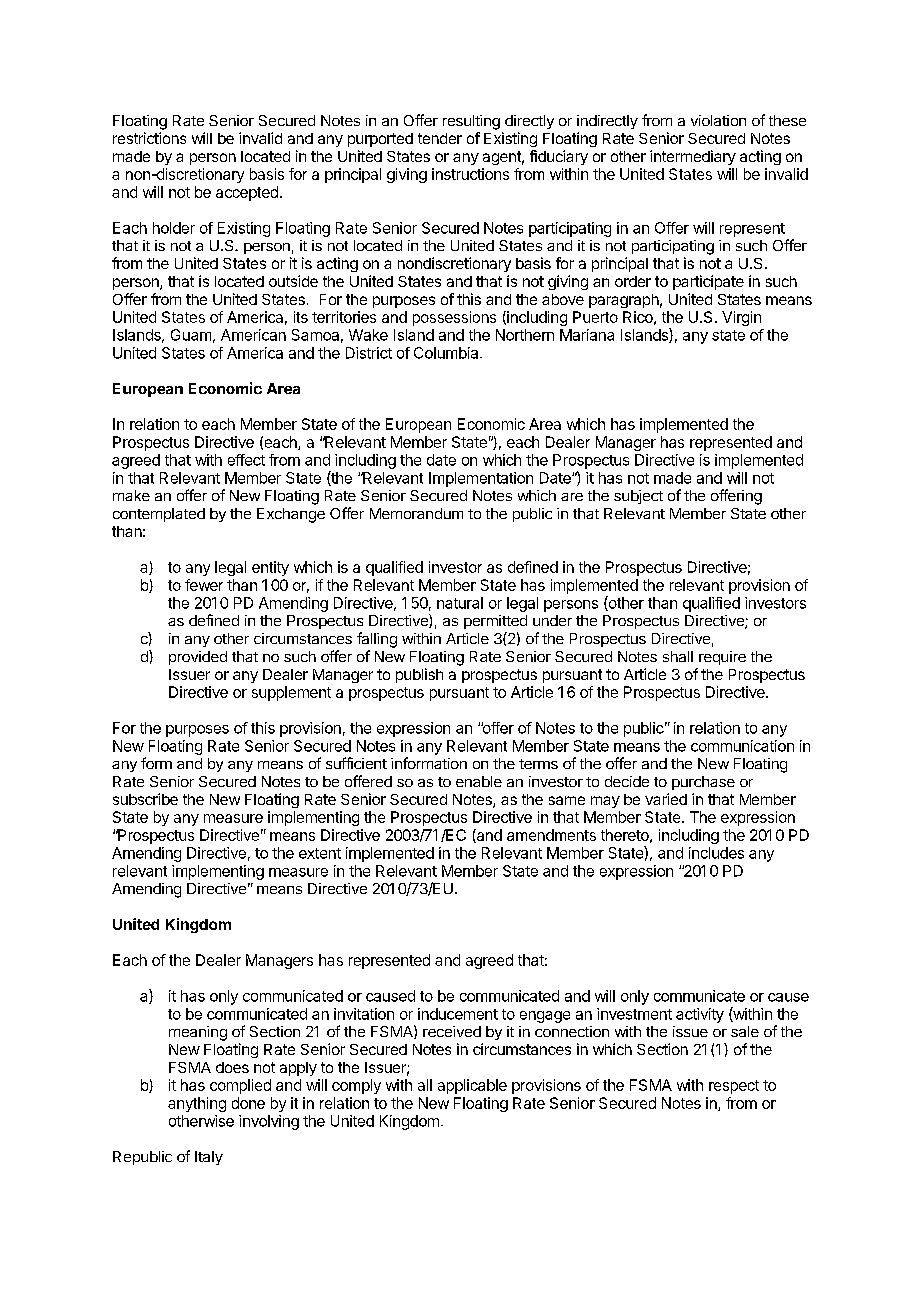 Image resolution: width=924 pixels, height=1308 pixels. Describe the element at coordinates (741, 318) in the document. I see `Virgin` at that location.
